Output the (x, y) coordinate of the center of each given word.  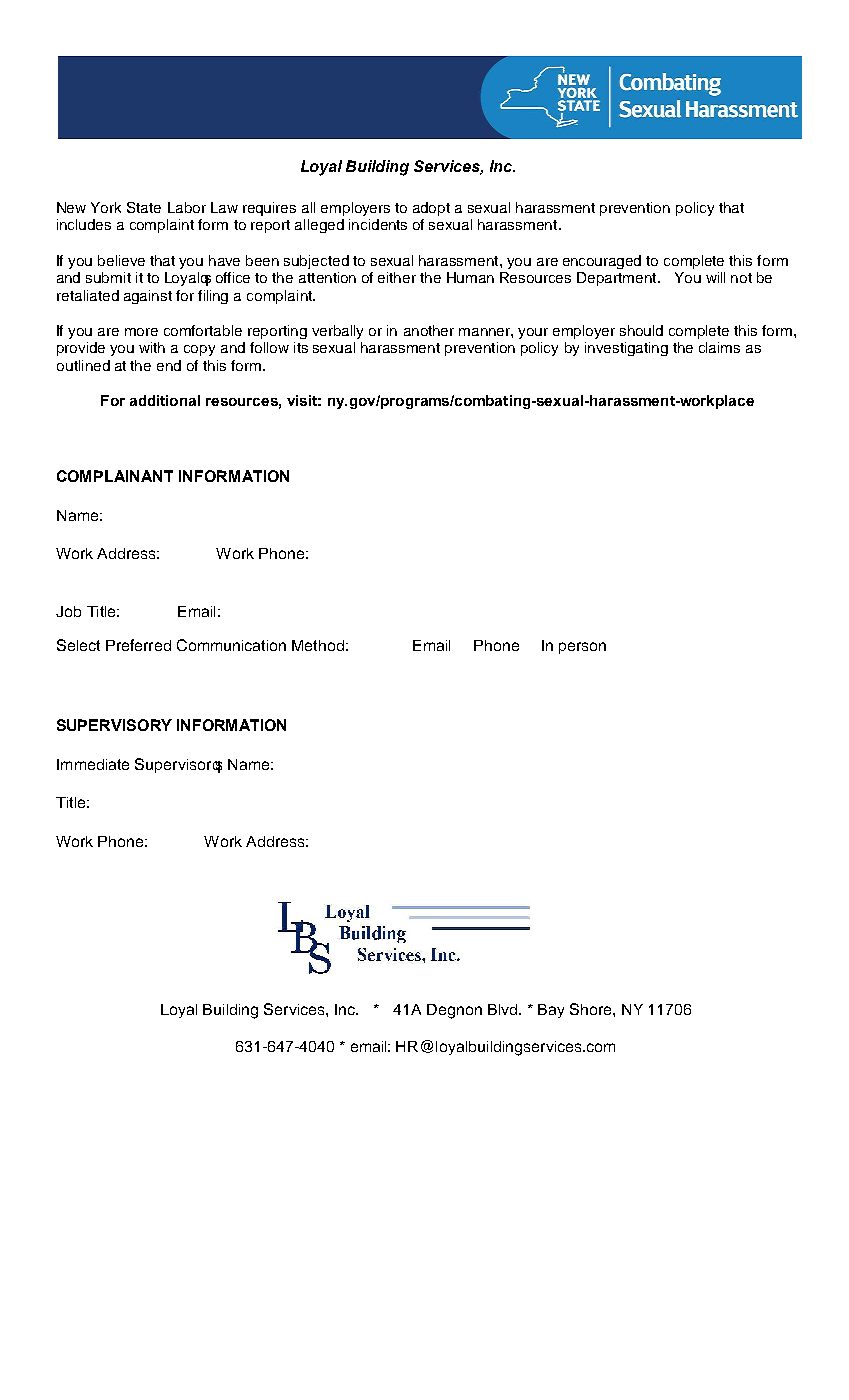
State (144, 207)
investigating (626, 349)
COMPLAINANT (115, 476)
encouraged (602, 262)
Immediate (93, 764)
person (582, 648)
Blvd (504, 1009)
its (301, 347)
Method (318, 645)
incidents (378, 224)
